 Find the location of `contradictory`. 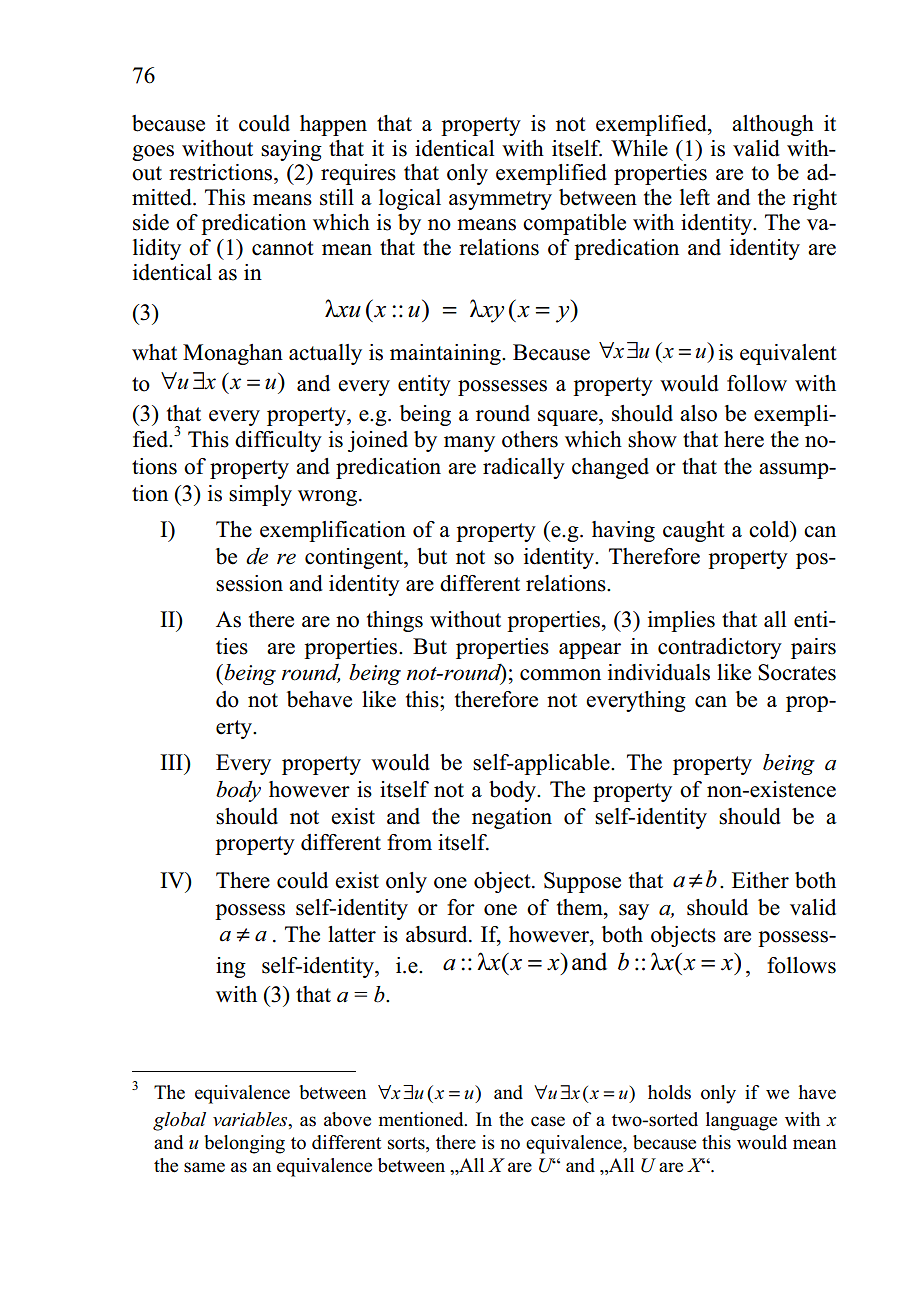

contradictory is located at coordinates (720, 648).
